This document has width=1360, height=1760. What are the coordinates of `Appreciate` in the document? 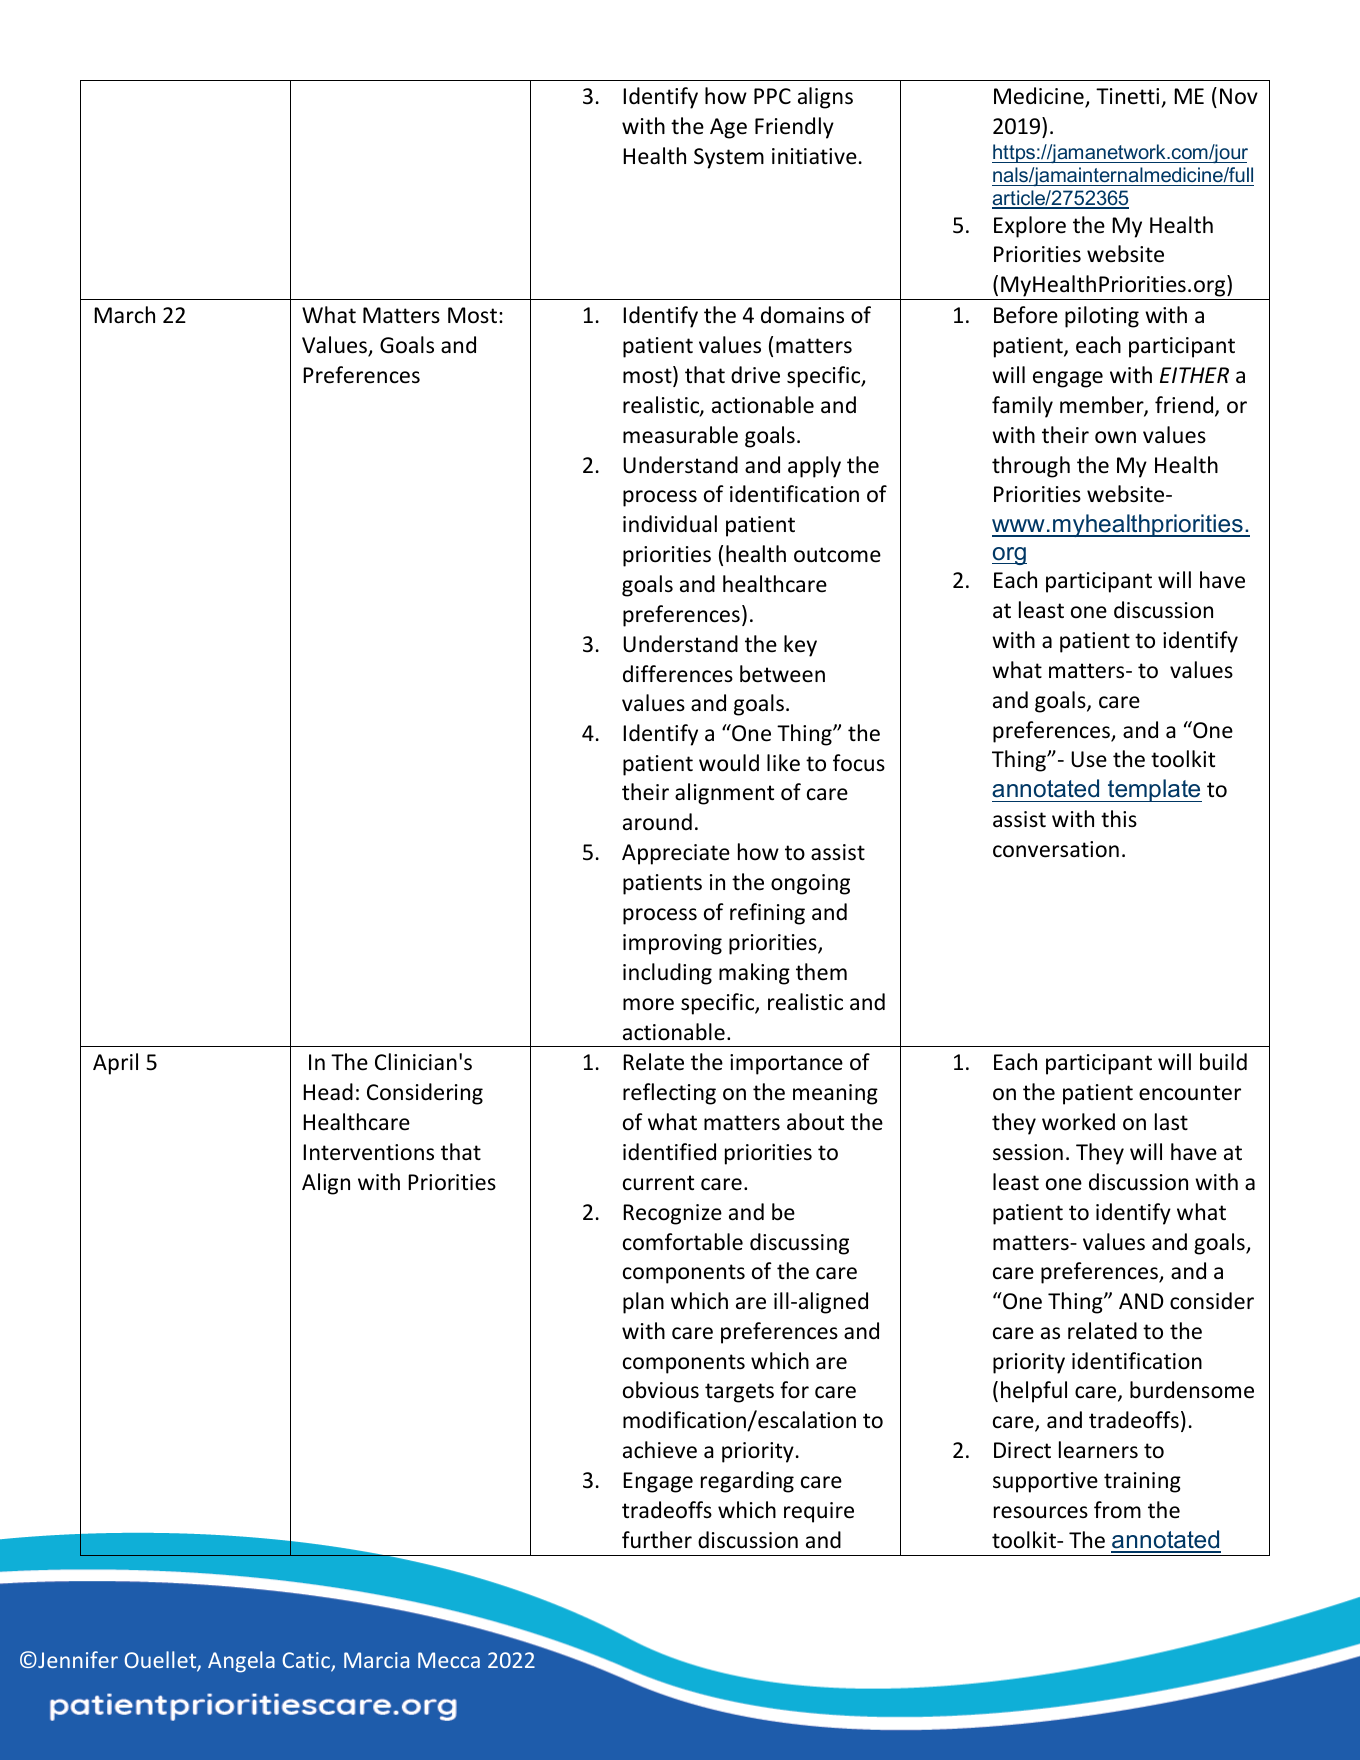 It's located at (676, 854).
